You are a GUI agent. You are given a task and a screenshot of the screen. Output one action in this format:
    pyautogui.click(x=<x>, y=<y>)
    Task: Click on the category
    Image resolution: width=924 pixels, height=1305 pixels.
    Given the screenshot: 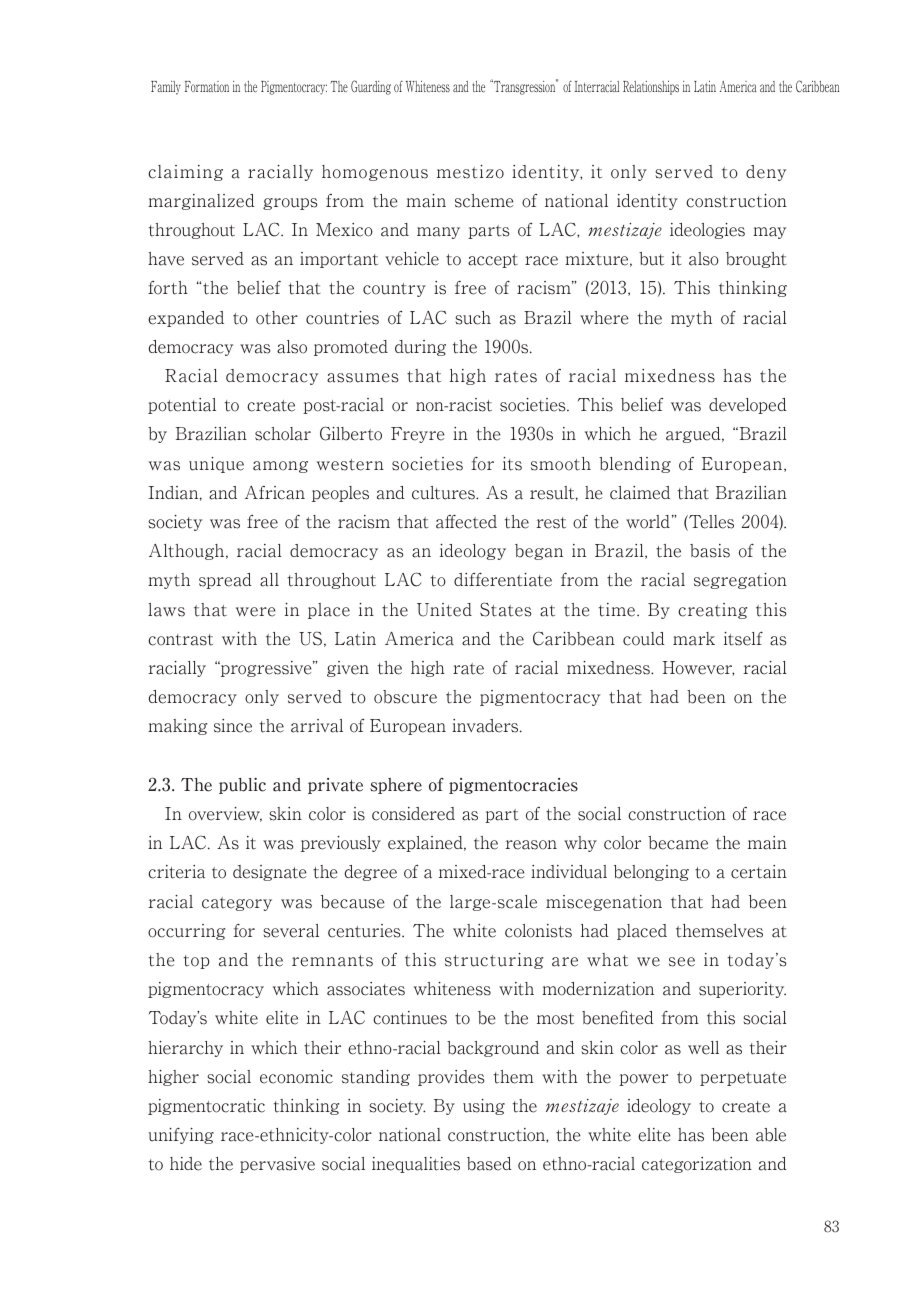 What is the action you would take?
    pyautogui.click(x=237, y=904)
